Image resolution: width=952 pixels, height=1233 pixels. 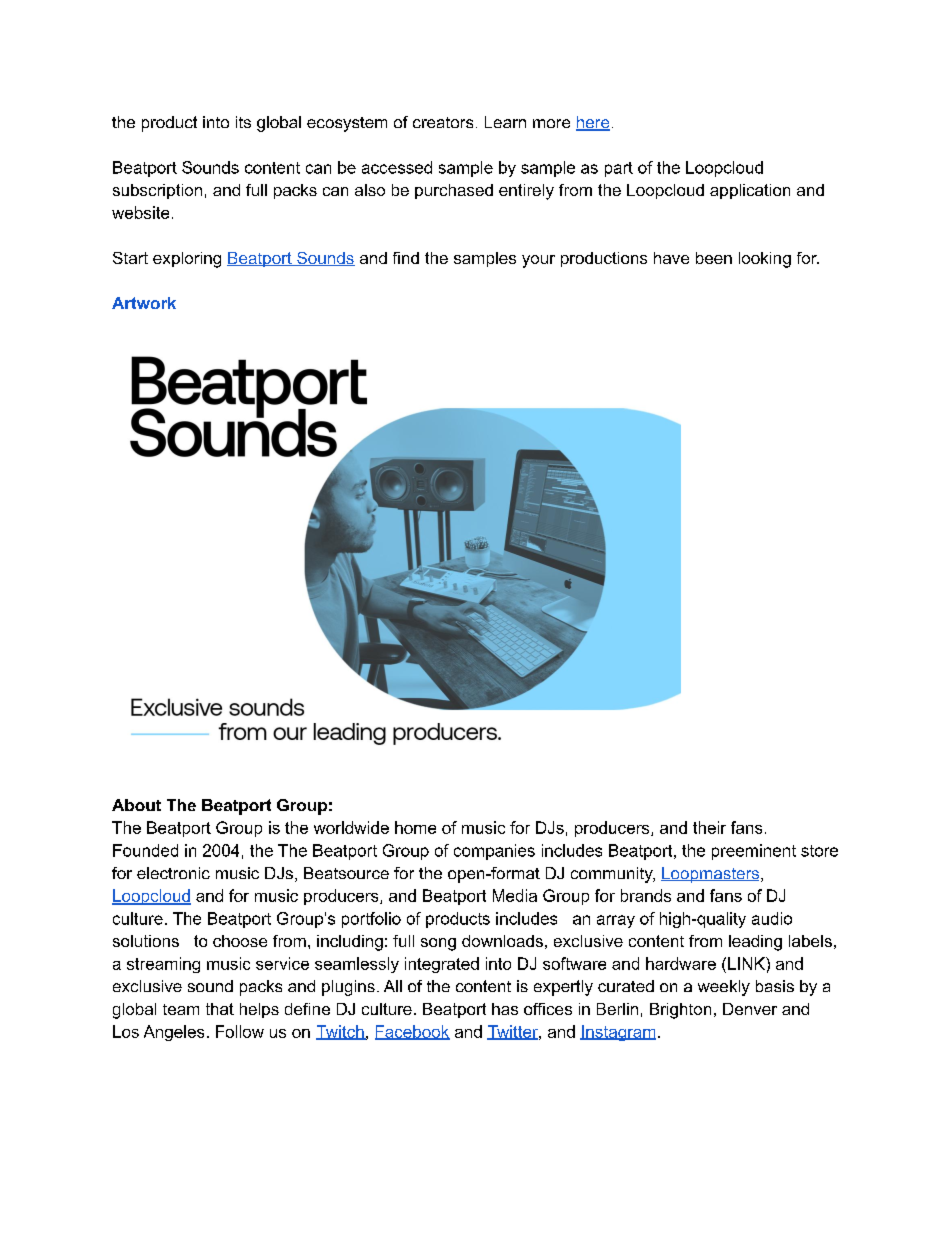 I want to click on home, so click(x=415, y=827).
